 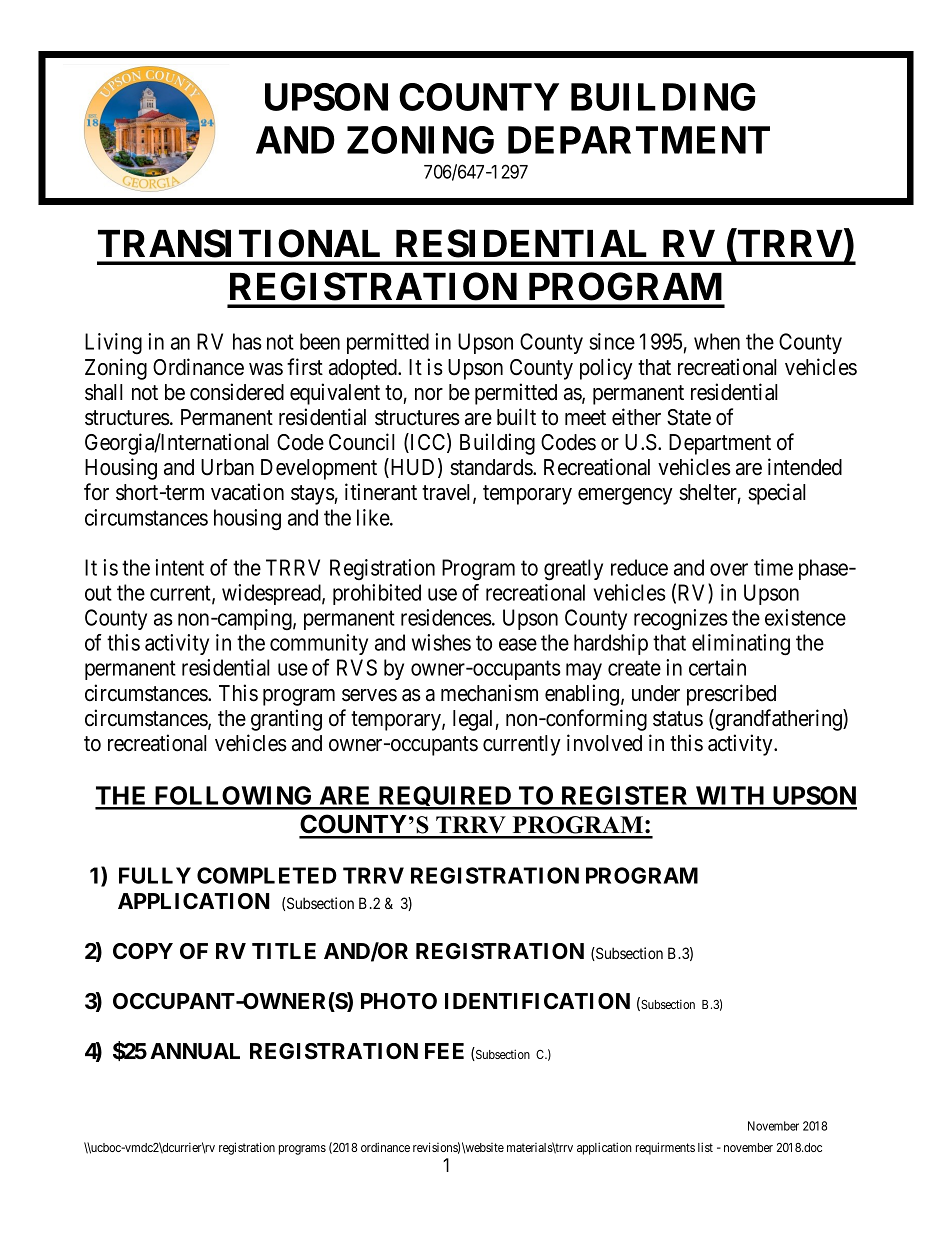 What do you see at coordinates (445, 798) in the screenshot?
I see `REQUIRED` at bounding box center [445, 798].
